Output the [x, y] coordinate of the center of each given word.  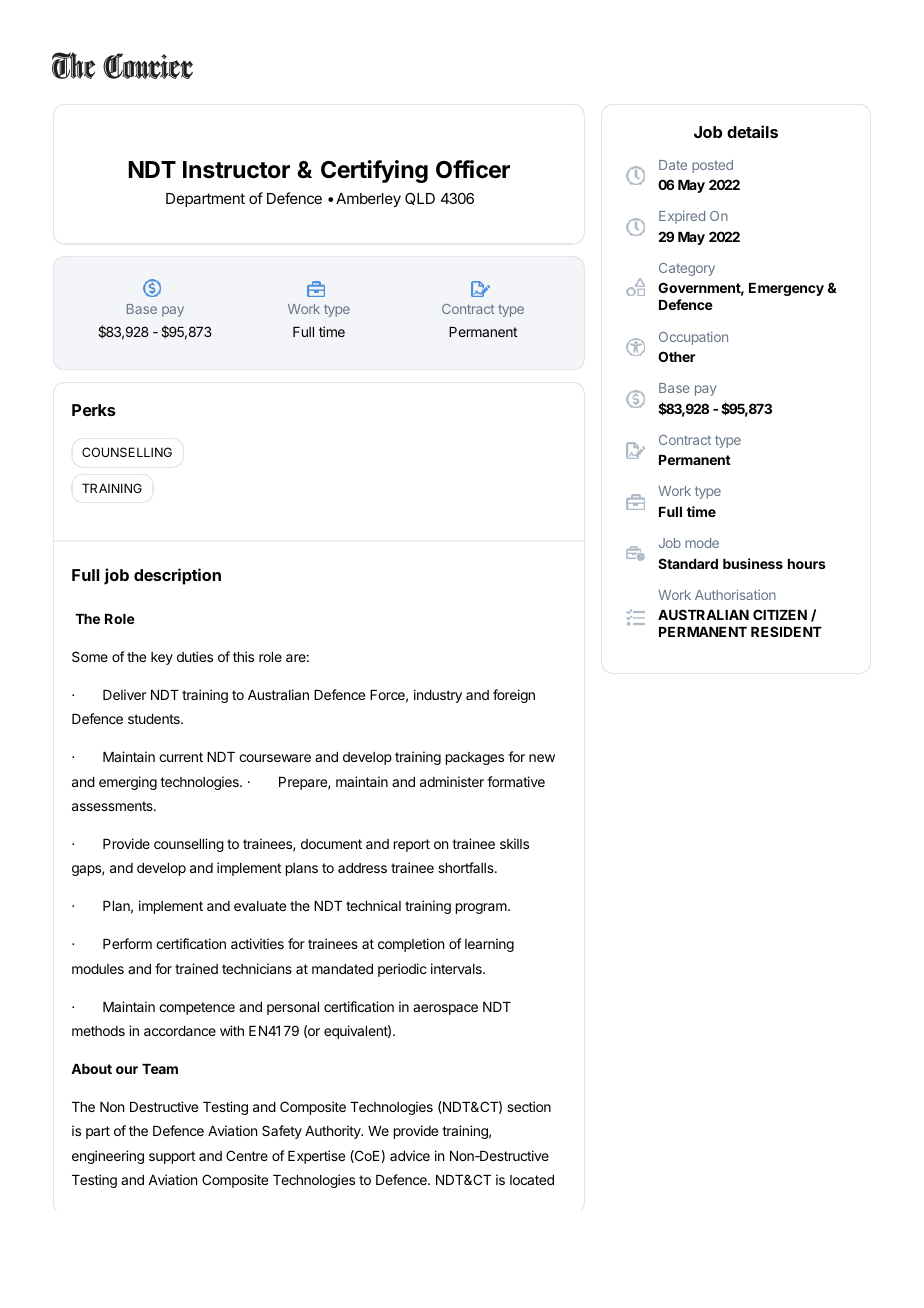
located [532, 1180]
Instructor [236, 170]
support [172, 1157]
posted [712, 166]
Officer [473, 169]
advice [410, 1155]
